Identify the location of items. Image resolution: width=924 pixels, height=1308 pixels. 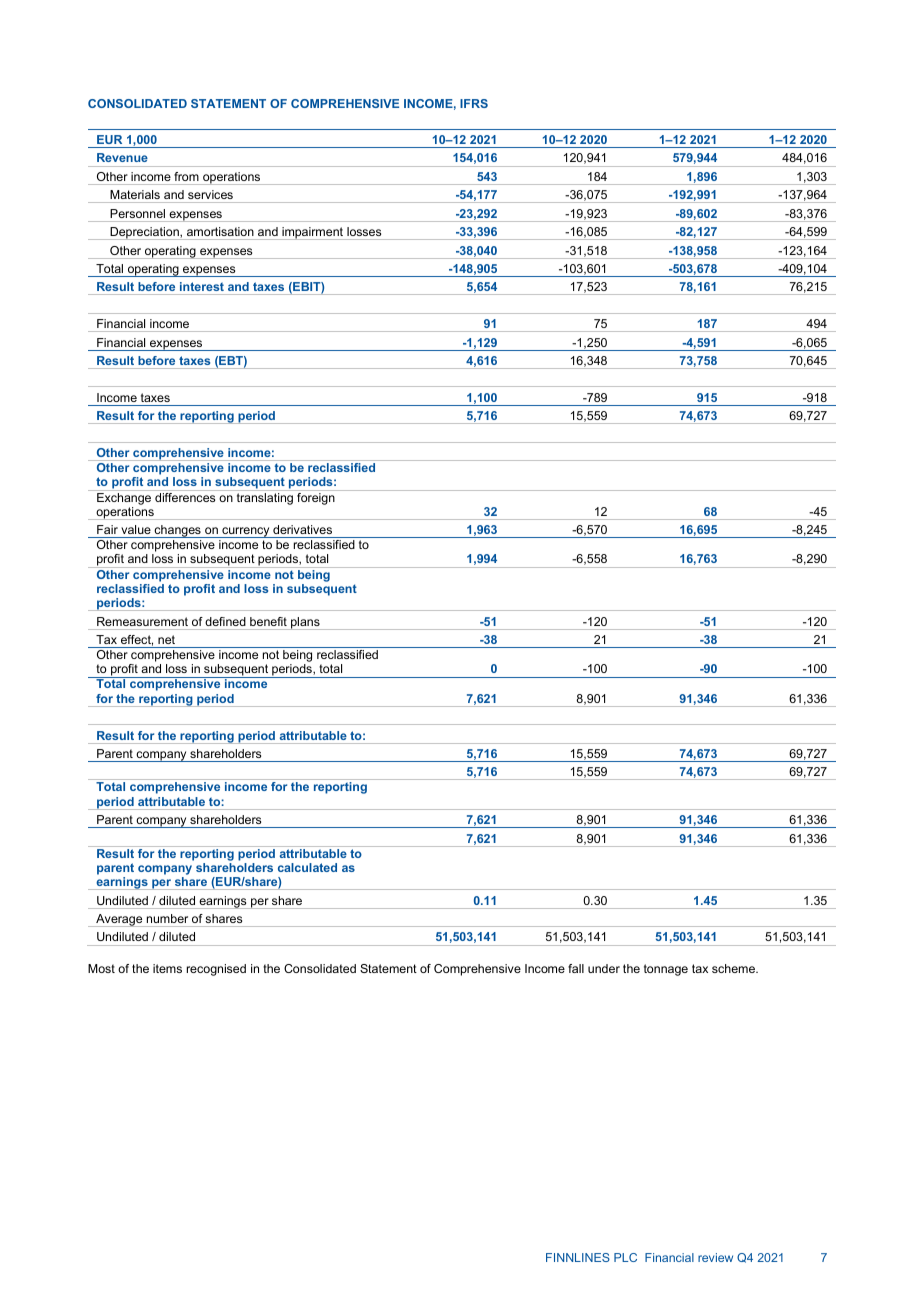
(167, 968).
